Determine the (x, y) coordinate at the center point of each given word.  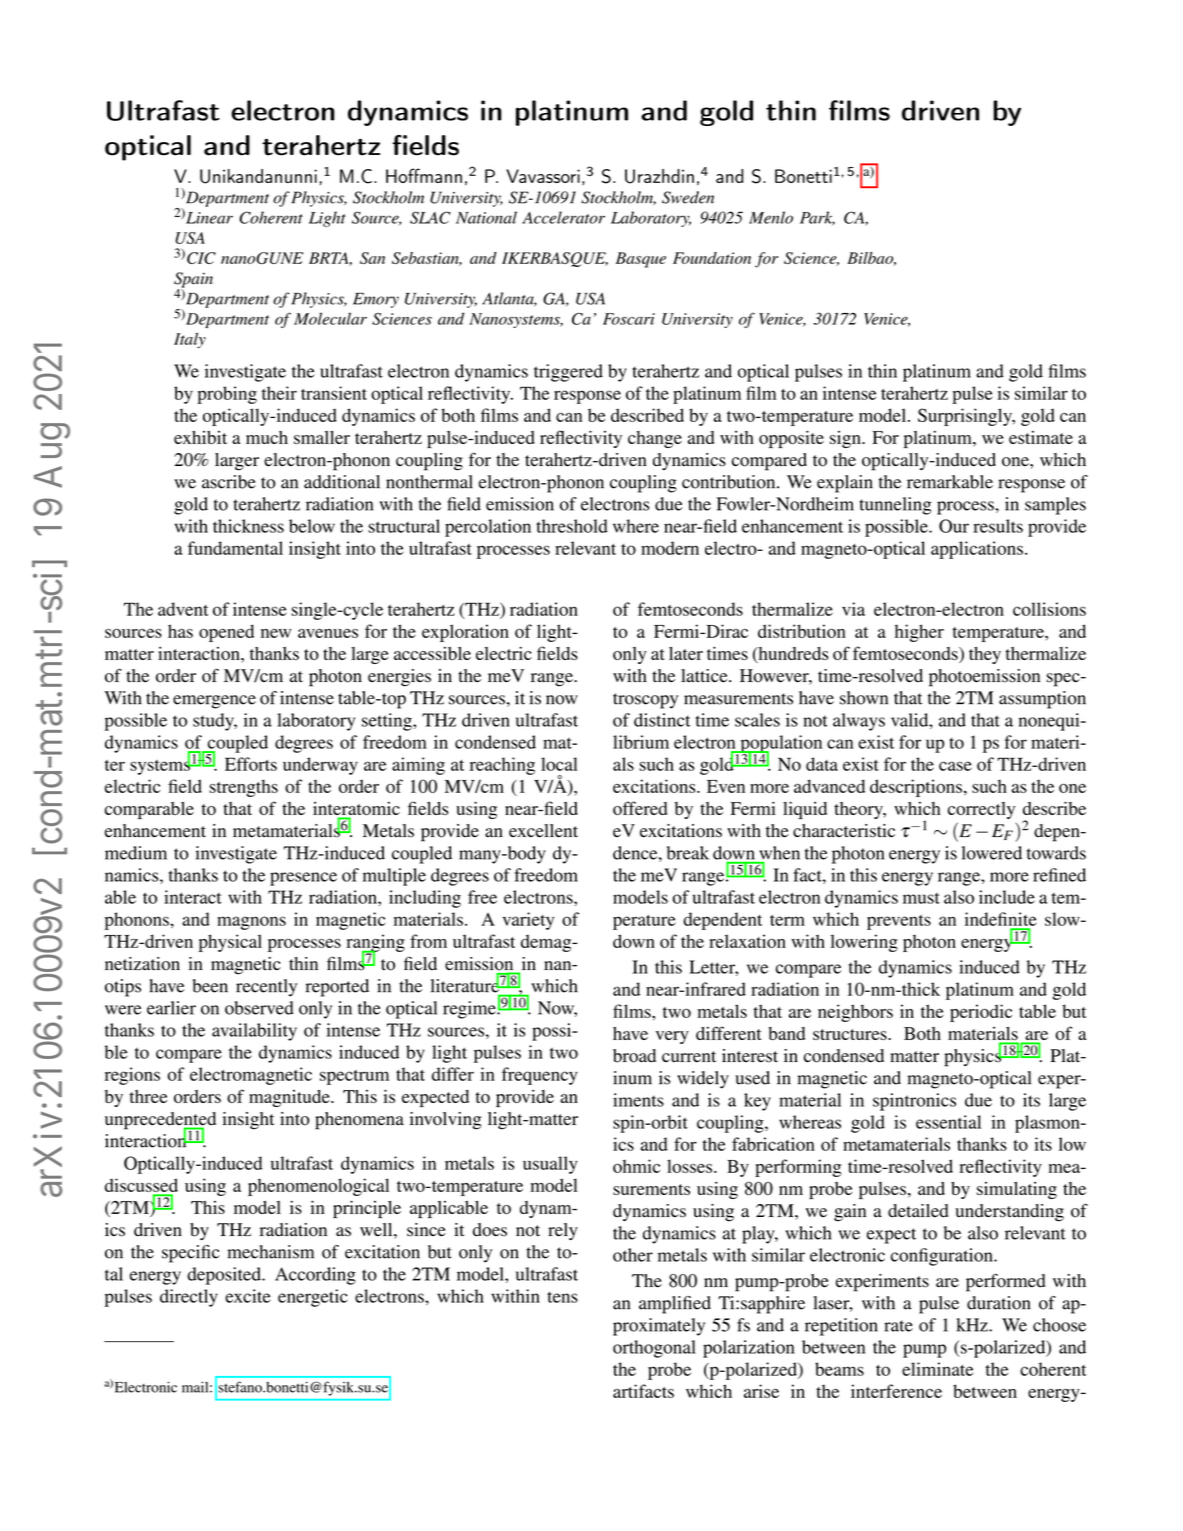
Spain (193, 281)
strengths (243, 788)
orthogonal (654, 1349)
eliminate (937, 1369)
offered (640, 808)
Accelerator (563, 217)
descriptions (916, 788)
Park (817, 218)
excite (248, 1296)
